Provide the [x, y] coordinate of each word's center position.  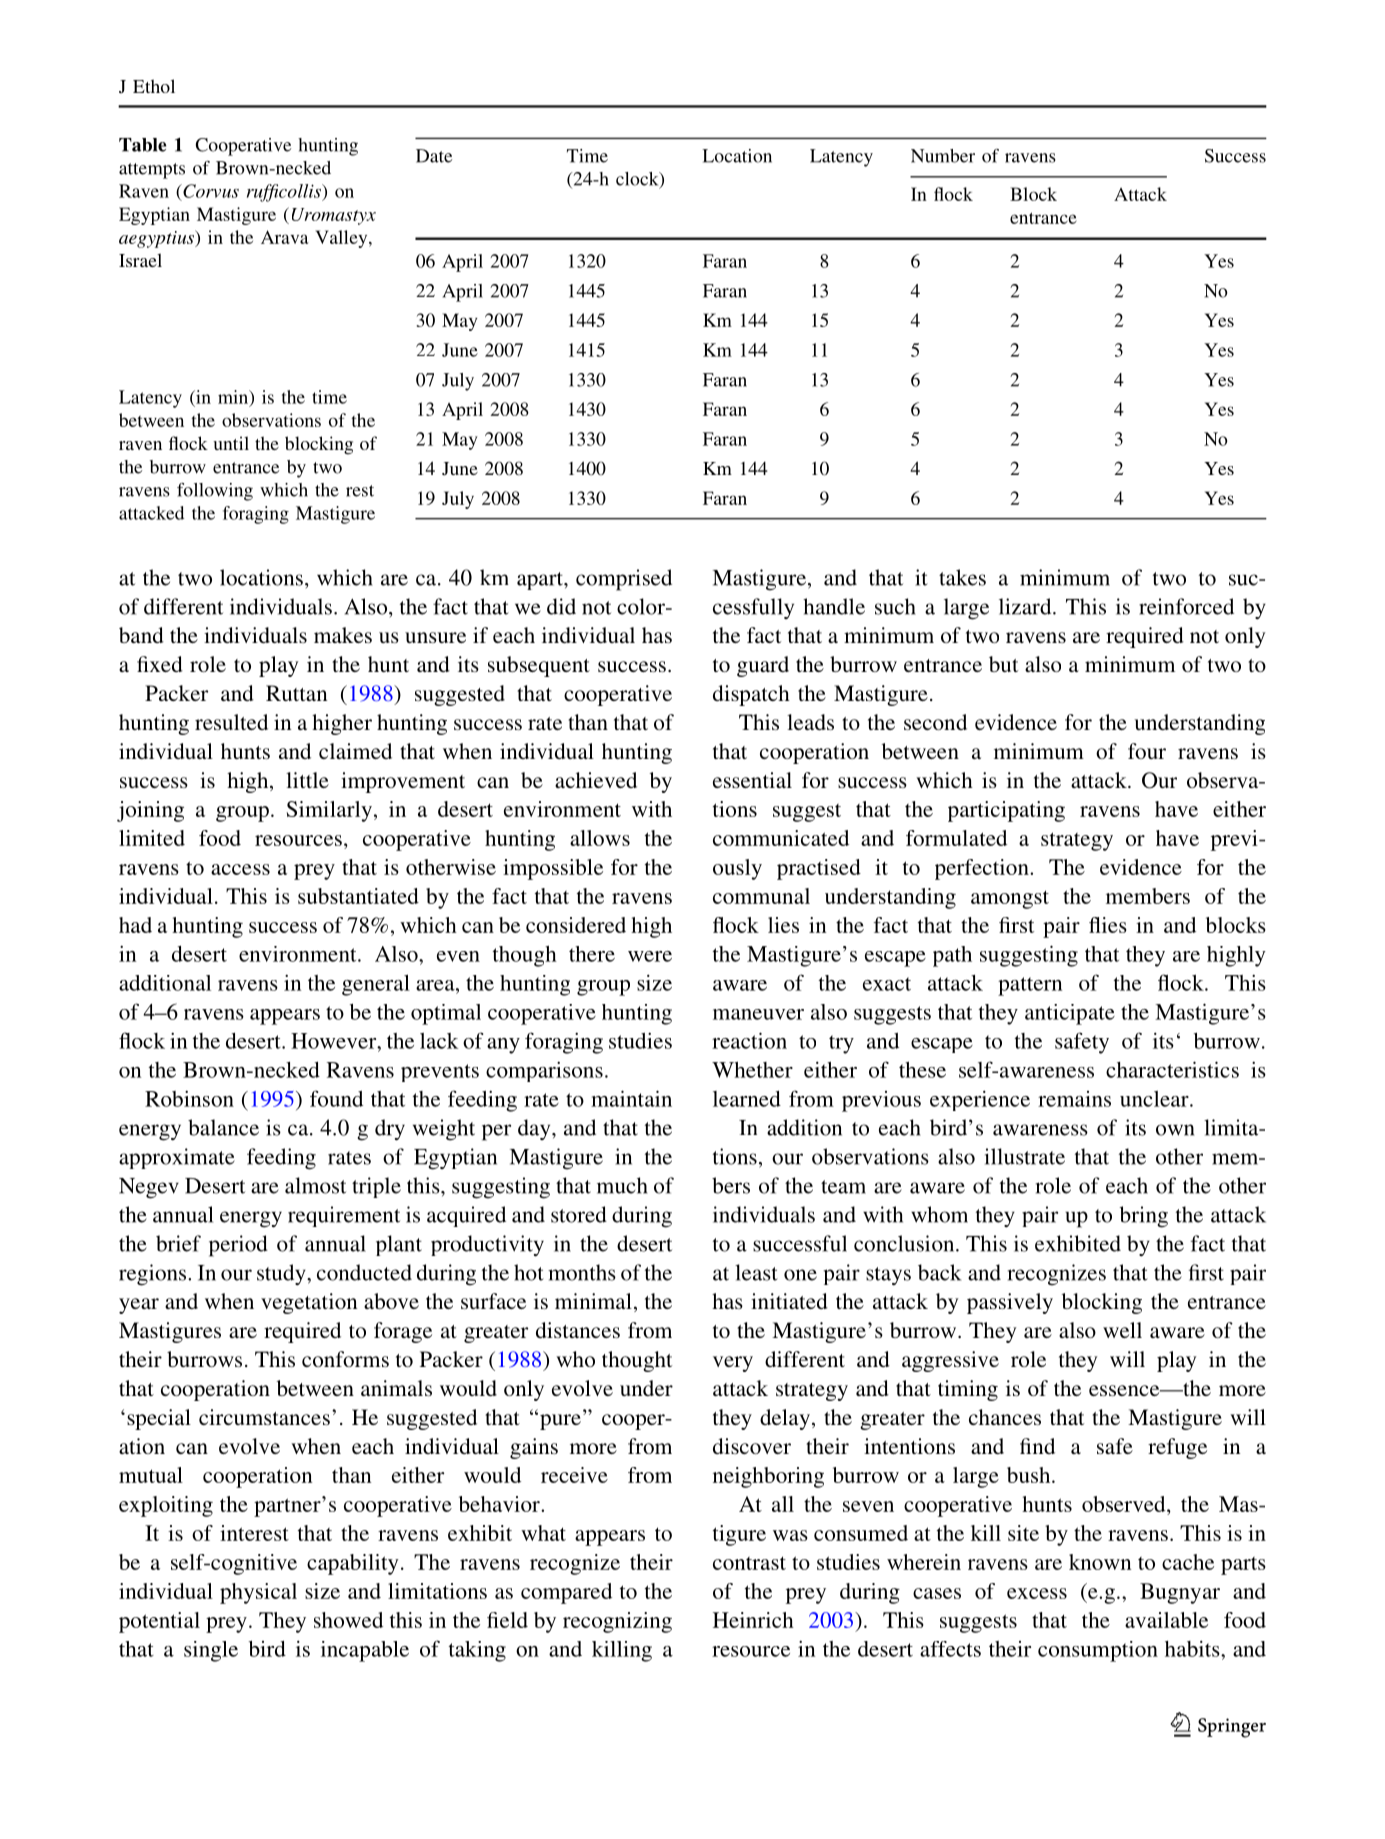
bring [1144, 1217]
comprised [624, 580]
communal [761, 896]
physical [258, 1593]
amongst [1010, 899]
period [238, 1246]
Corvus [210, 191]
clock [638, 180]
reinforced [1186, 606]
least [756, 1272]
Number [943, 156]
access [240, 869]
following [215, 492]
